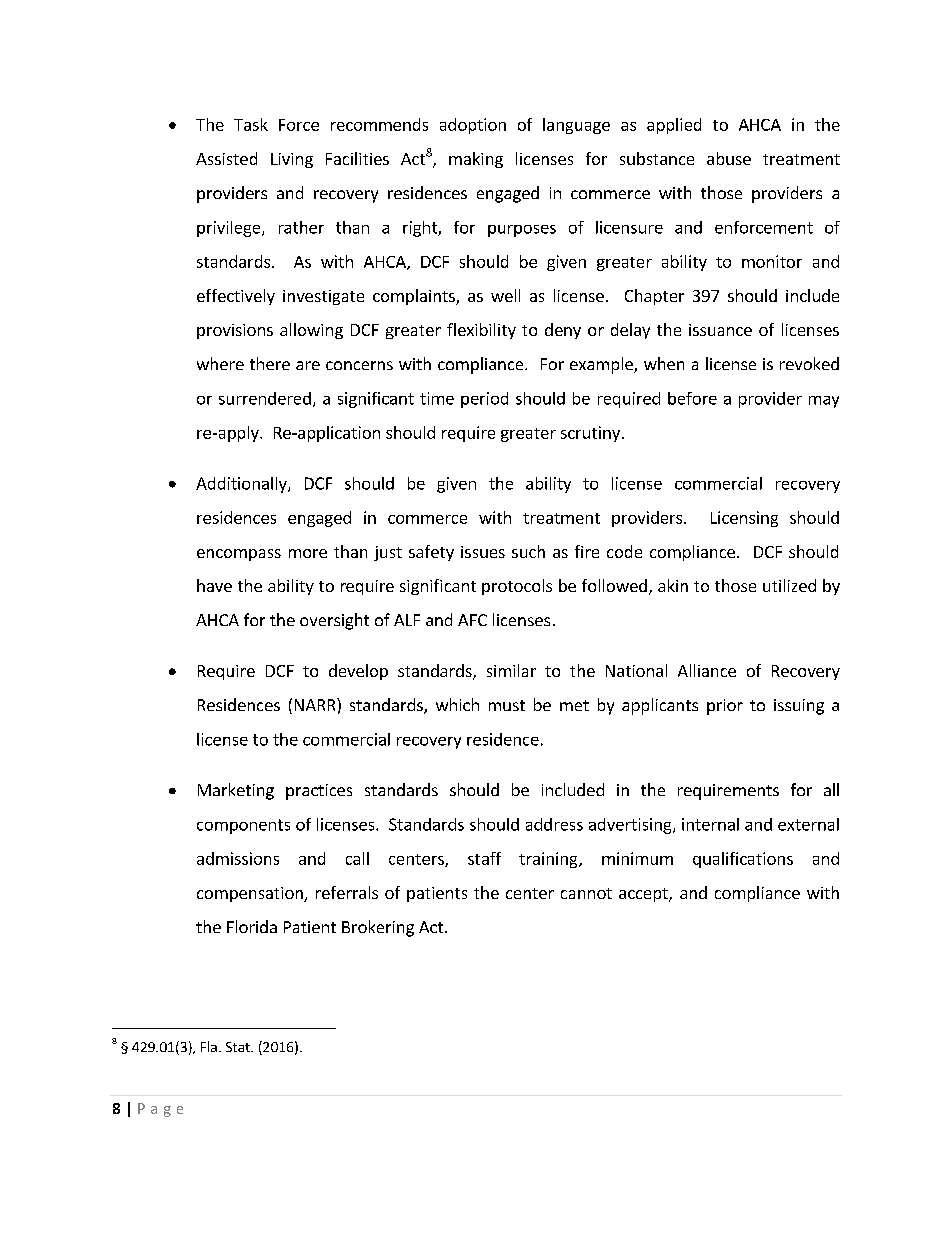 Image resolution: width=952 pixels, height=1233 pixels. I want to click on internal, so click(710, 824).
